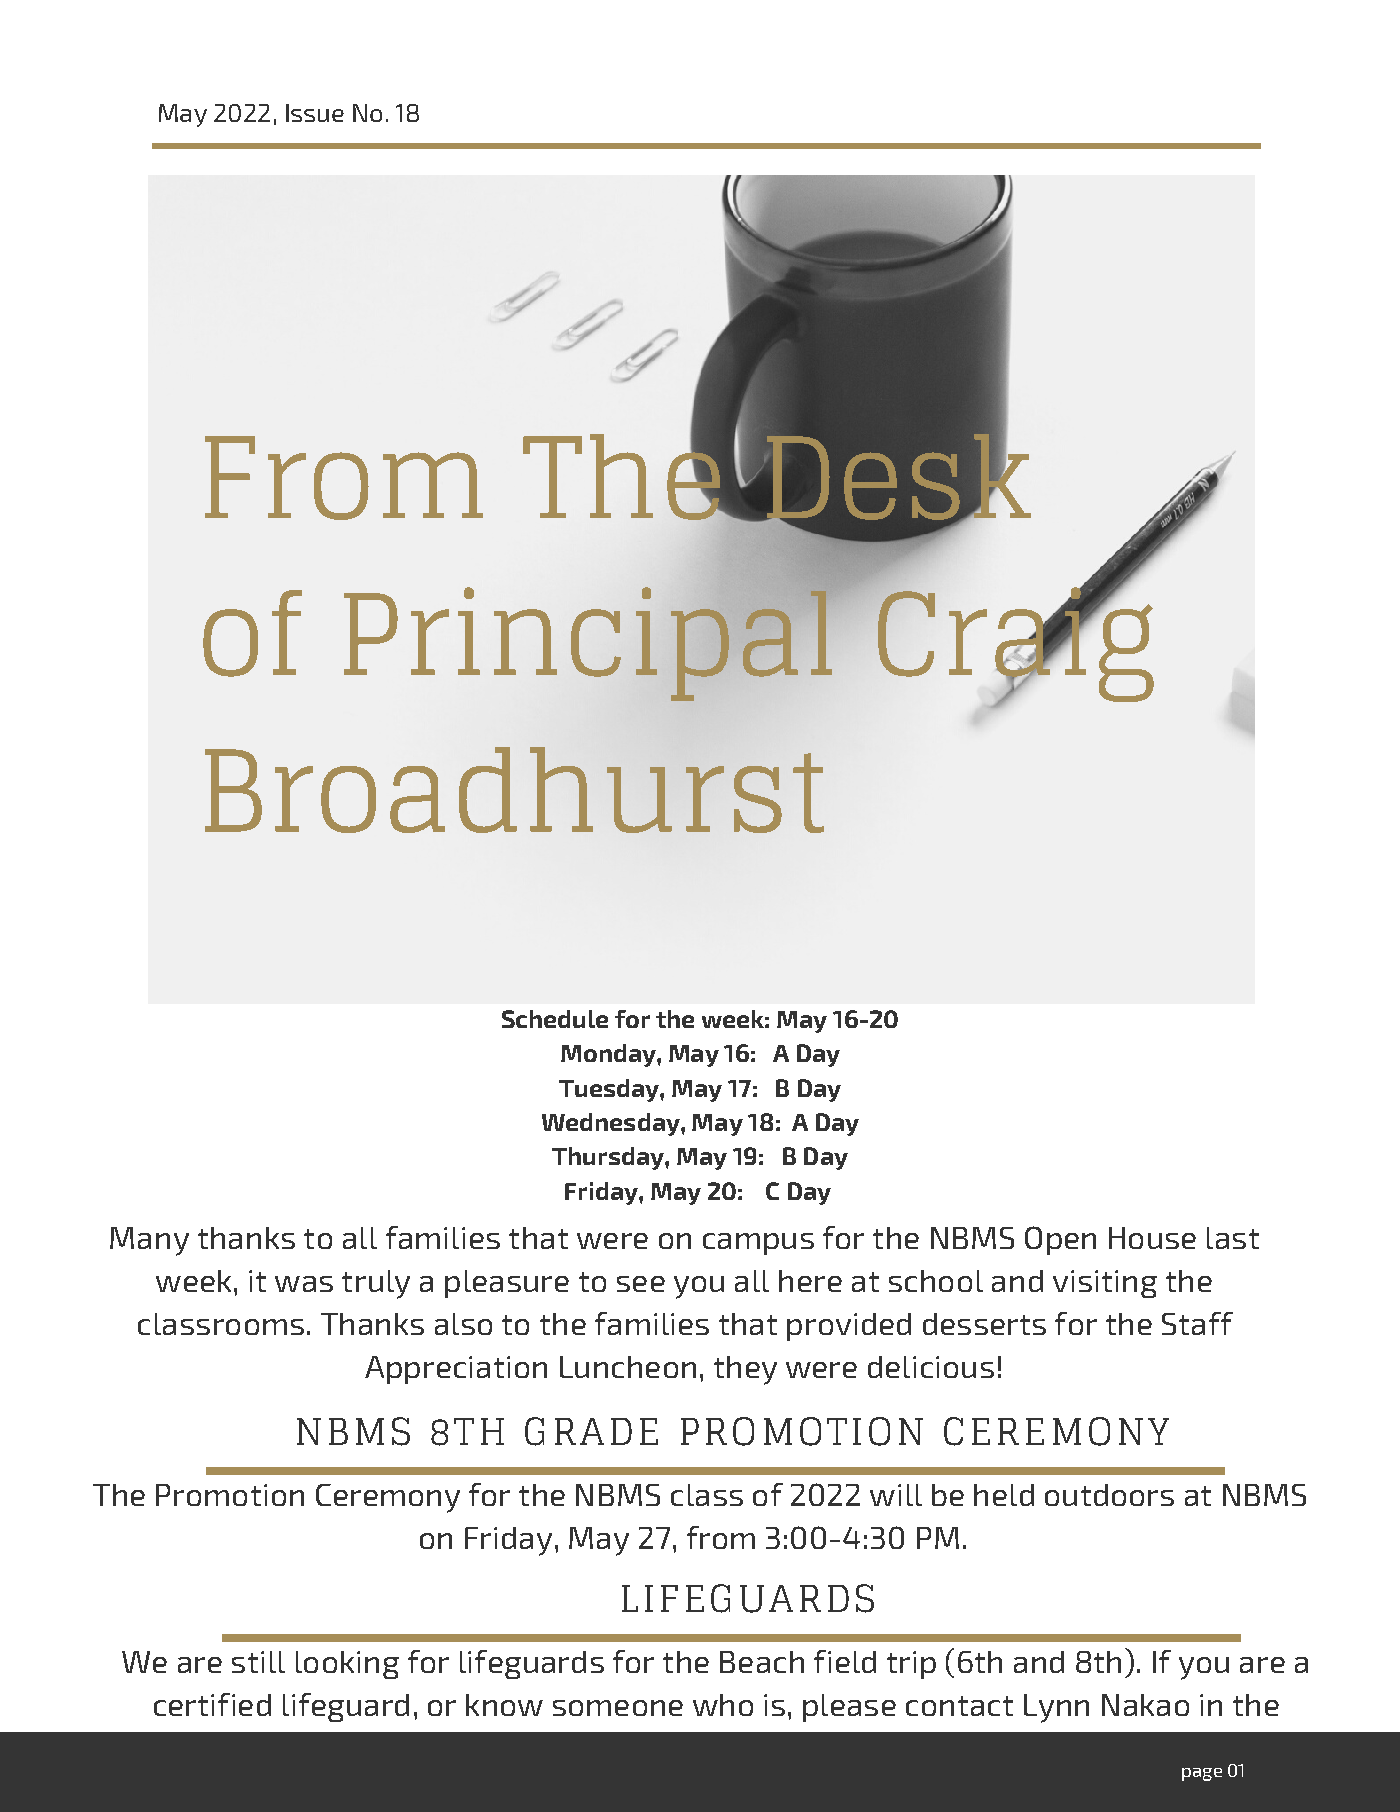 This screenshot has height=1812, width=1400. What do you see at coordinates (304, 1284) in the screenshot?
I see `was` at bounding box center [304, 1284].
